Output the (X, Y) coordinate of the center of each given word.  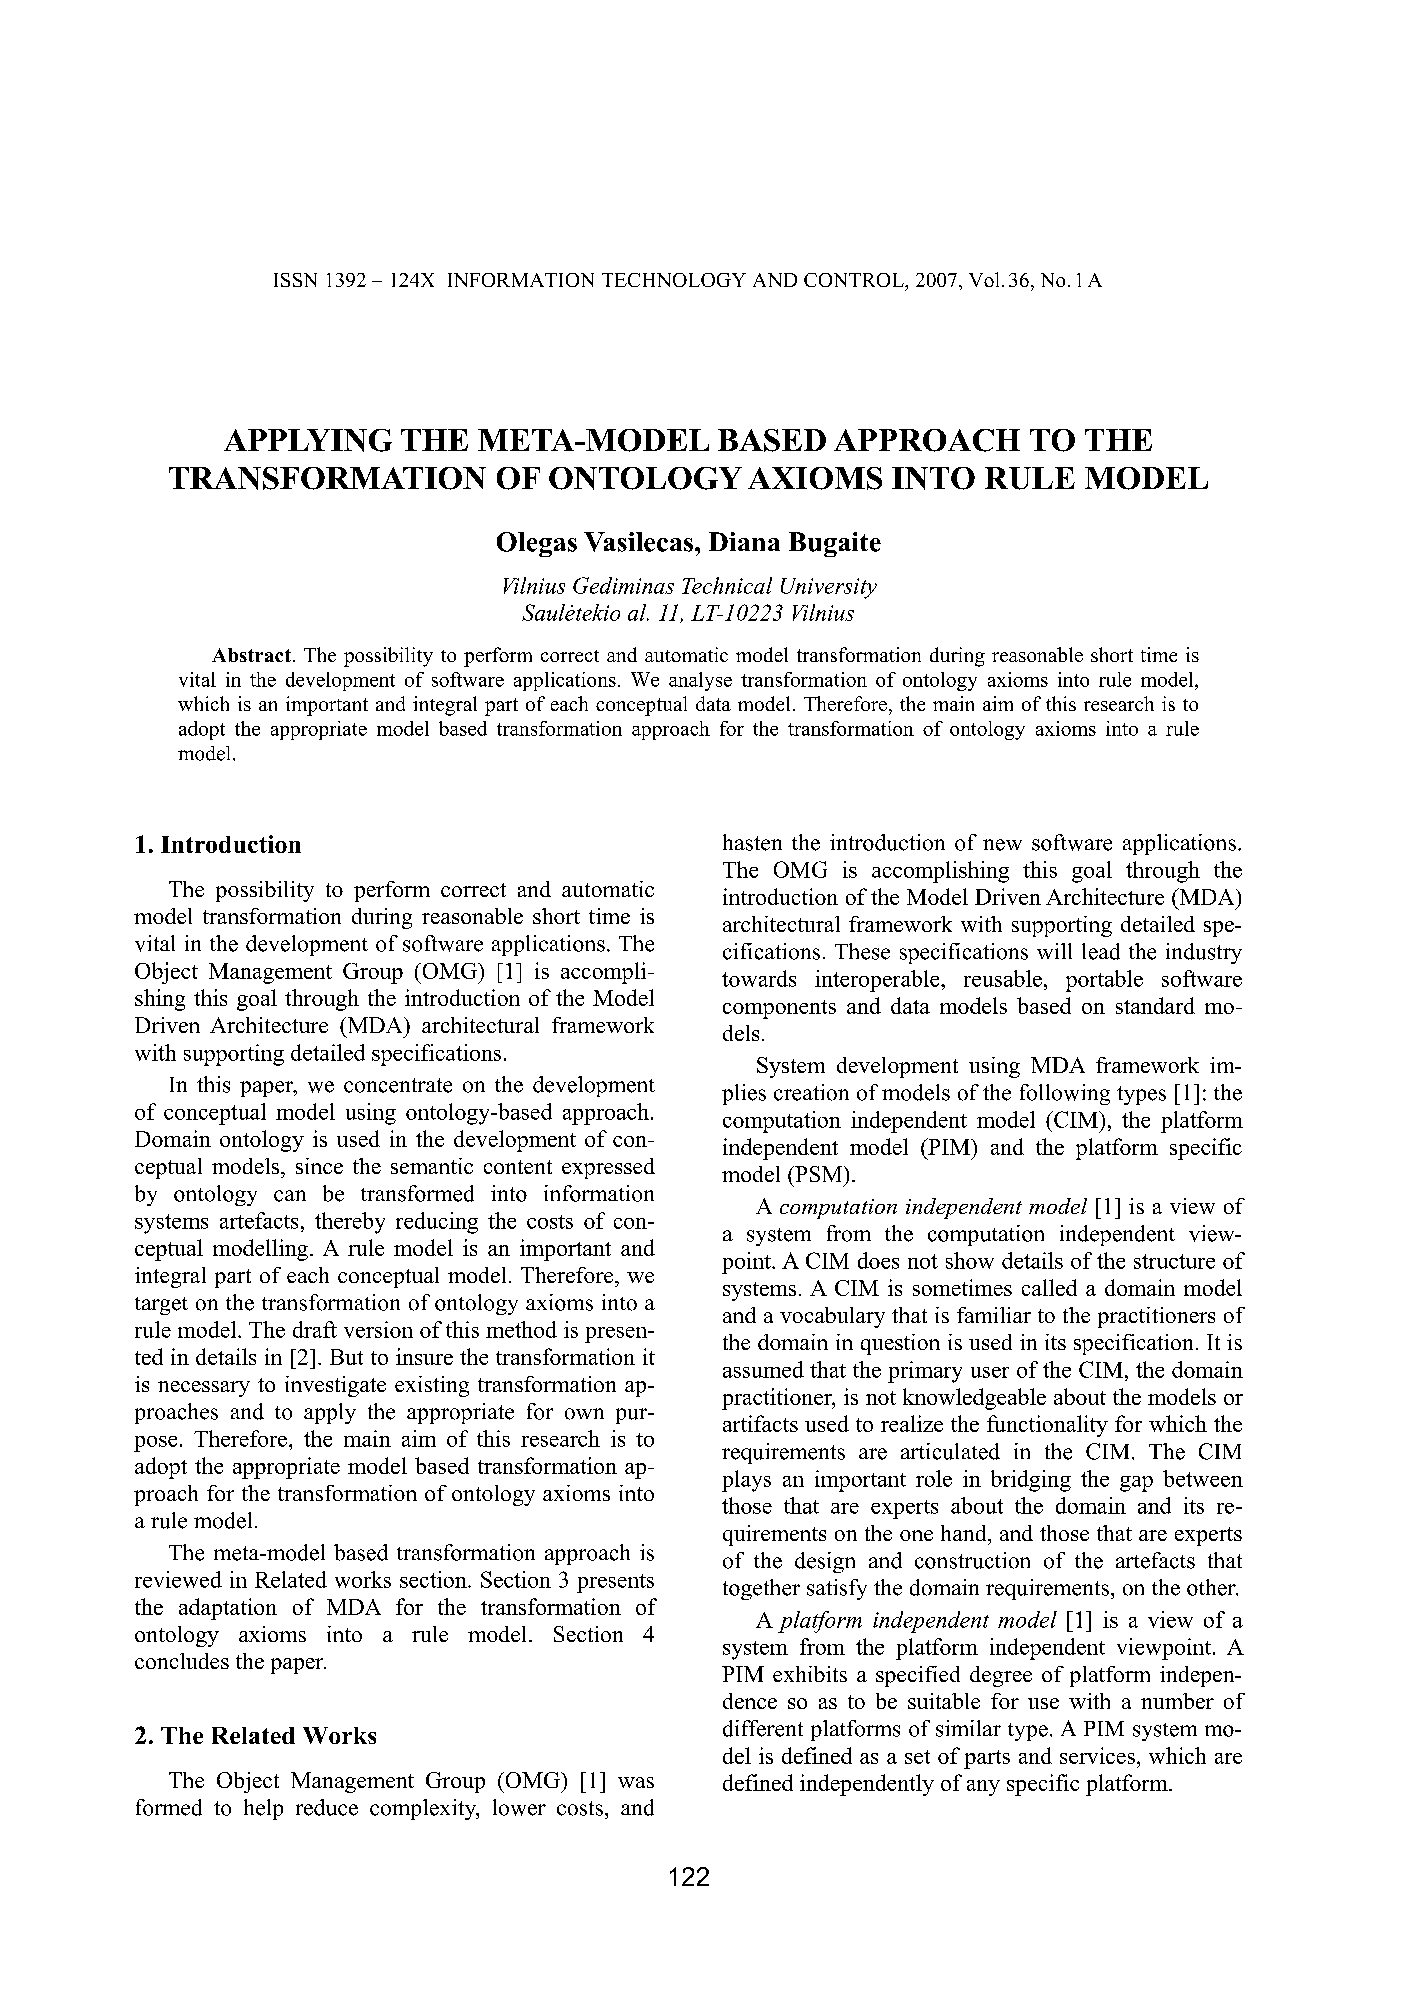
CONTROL (855, 280)
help (263, 1809)
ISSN (295, 280)
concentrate (398, 1085)
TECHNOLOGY (674, 280)
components (779, 1009)
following (1065, 1094)
